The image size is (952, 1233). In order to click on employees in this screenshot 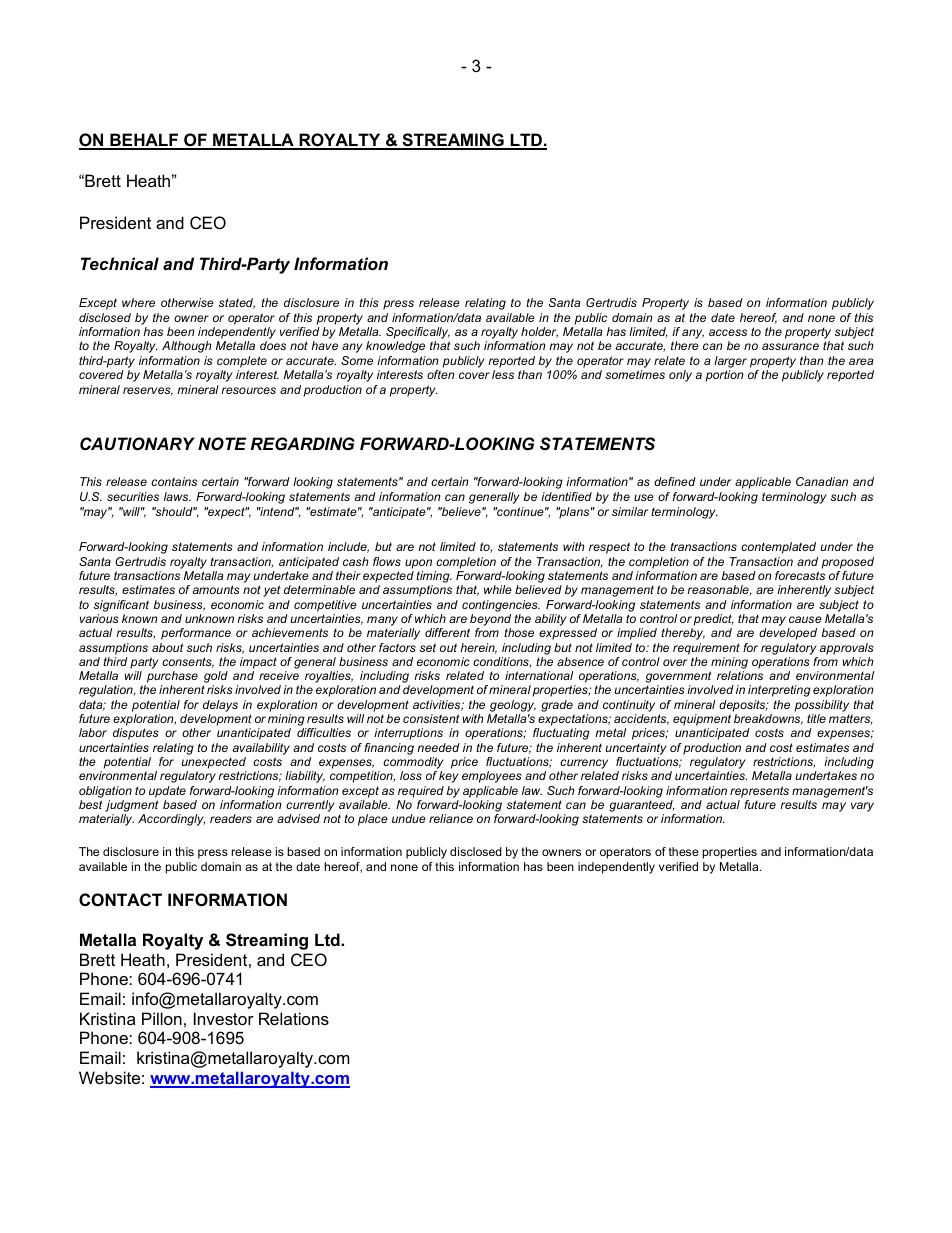, I will do `click(491, 777)`.
